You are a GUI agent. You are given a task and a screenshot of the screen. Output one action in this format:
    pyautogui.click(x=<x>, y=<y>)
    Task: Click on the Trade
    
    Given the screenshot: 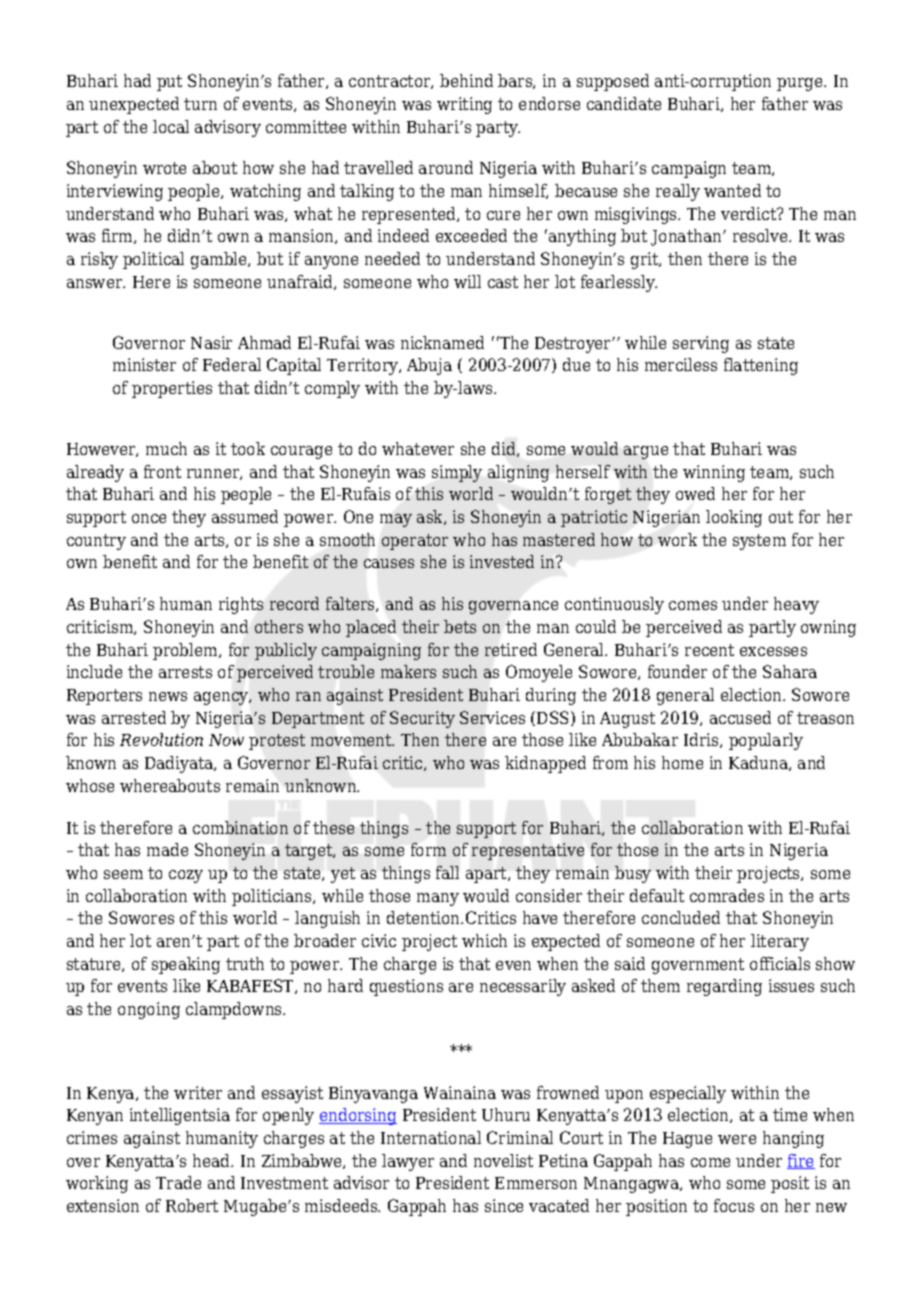 What is the action you would take?
    pyautogui.click(x=178, y=1182)
